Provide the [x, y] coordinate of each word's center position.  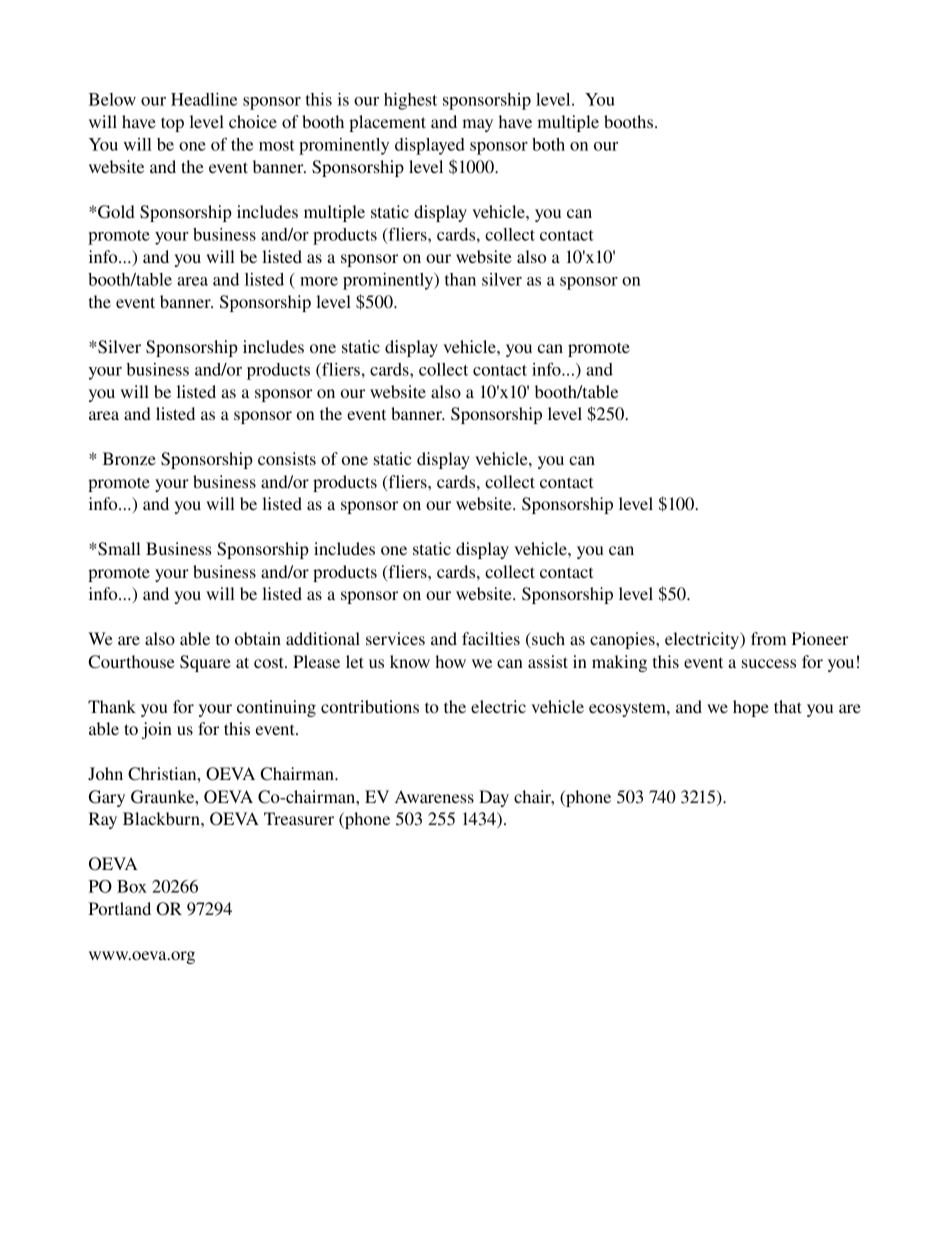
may [477, 125]
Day [494, 798]
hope [751, 708]
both [548, 144]
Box [132, 886]
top [172, 124]
